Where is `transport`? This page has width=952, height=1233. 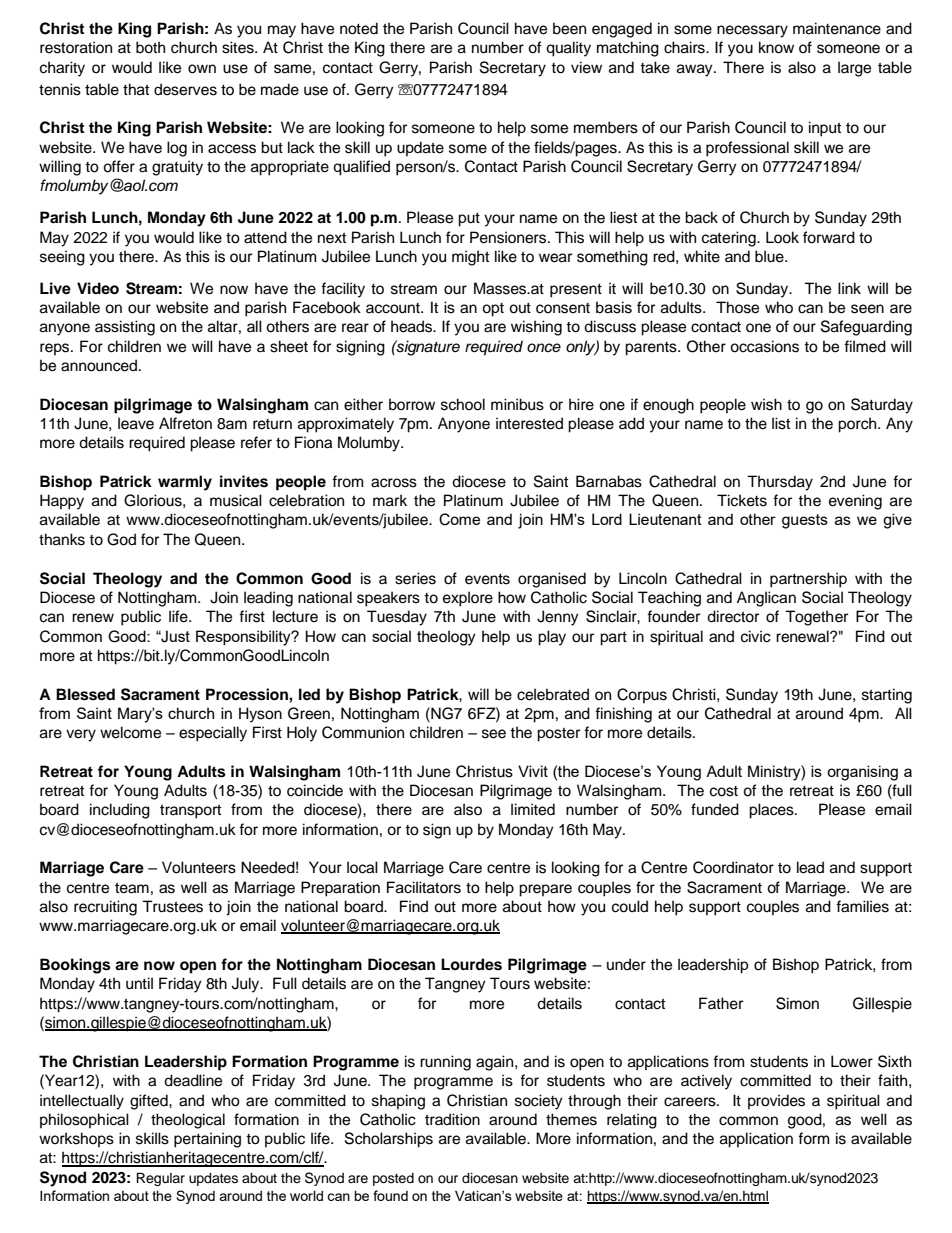 transport is located at coordinates (190, 811).
